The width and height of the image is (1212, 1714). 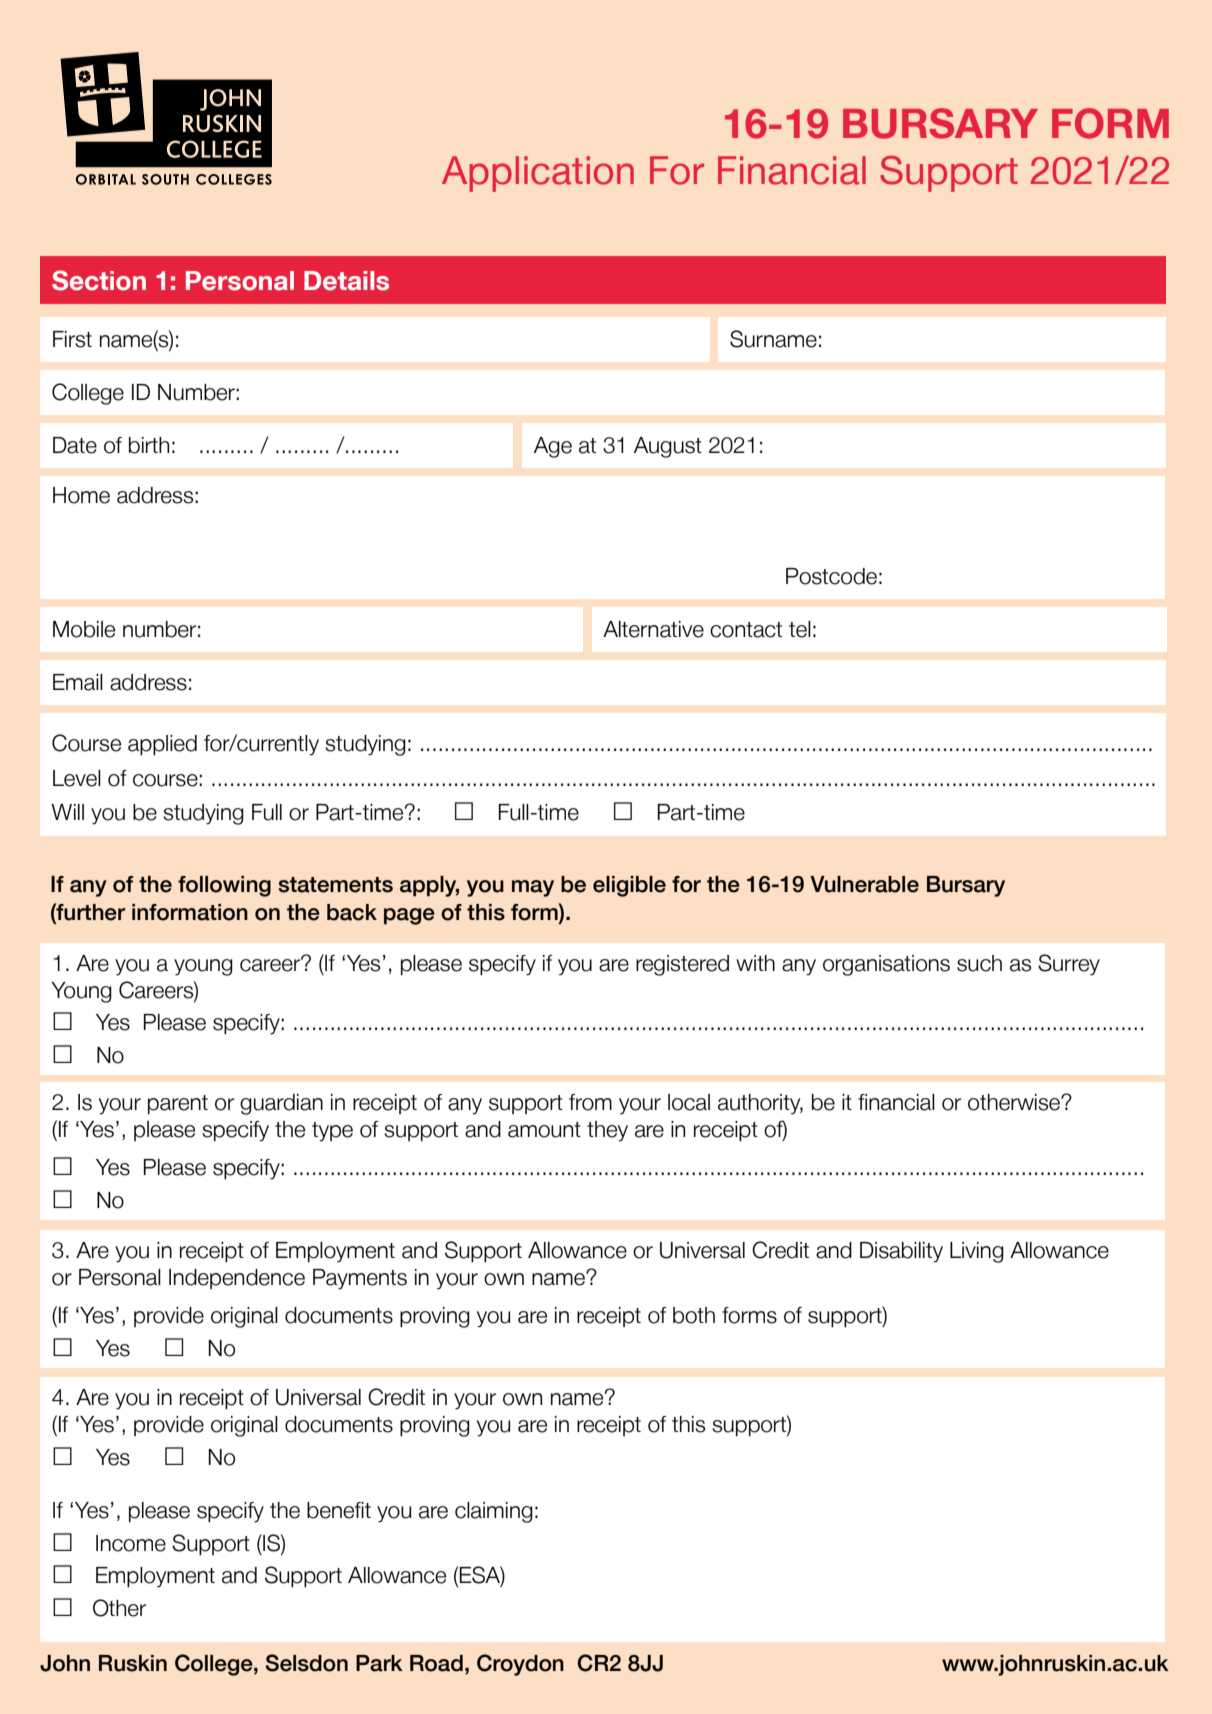 What do you see at coordinates (538, 174) in the image?
I see `Application` at bounding box center [538, 174].
